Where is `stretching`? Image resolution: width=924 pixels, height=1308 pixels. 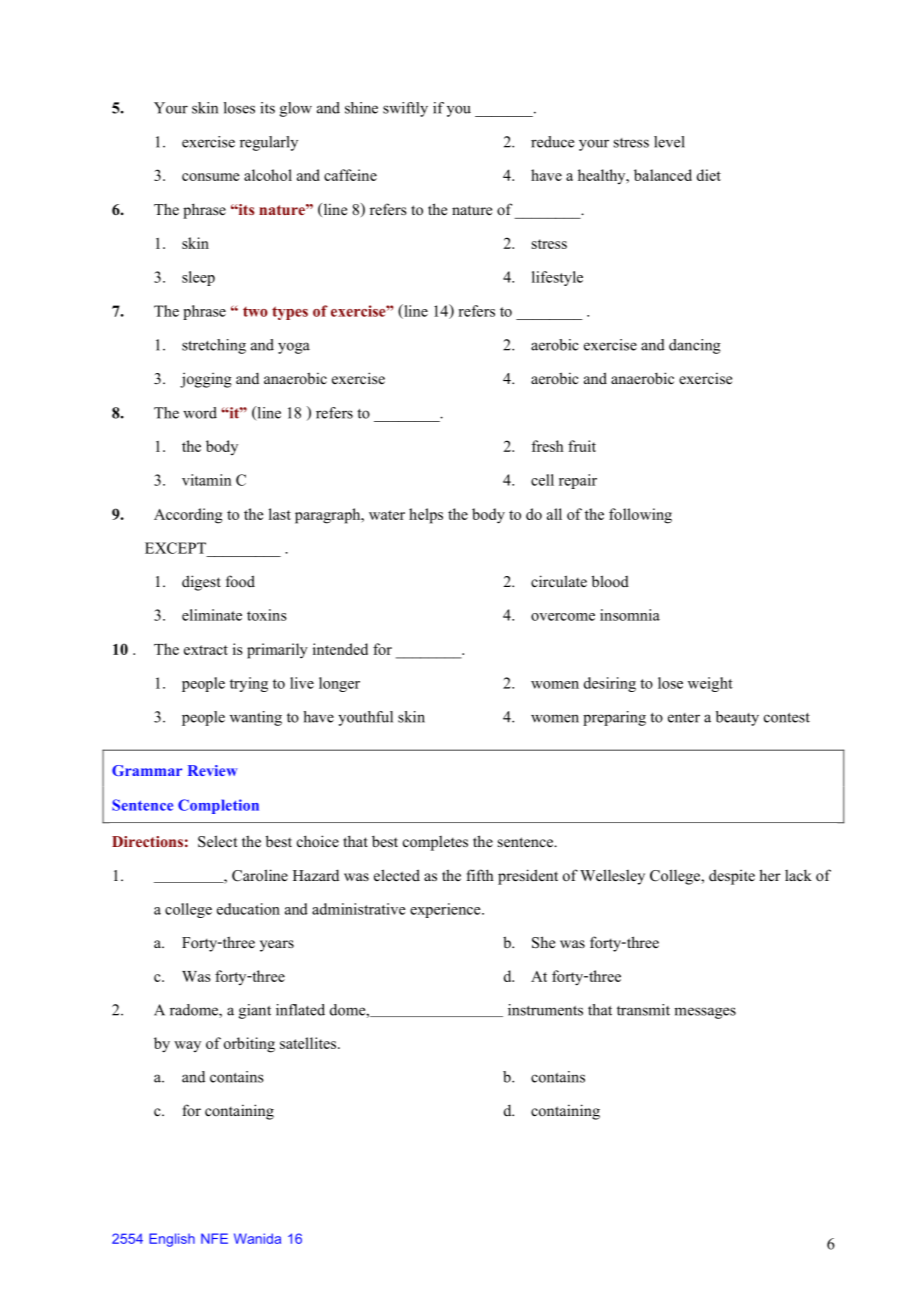 stretching is located at coordinates (214, 346).
